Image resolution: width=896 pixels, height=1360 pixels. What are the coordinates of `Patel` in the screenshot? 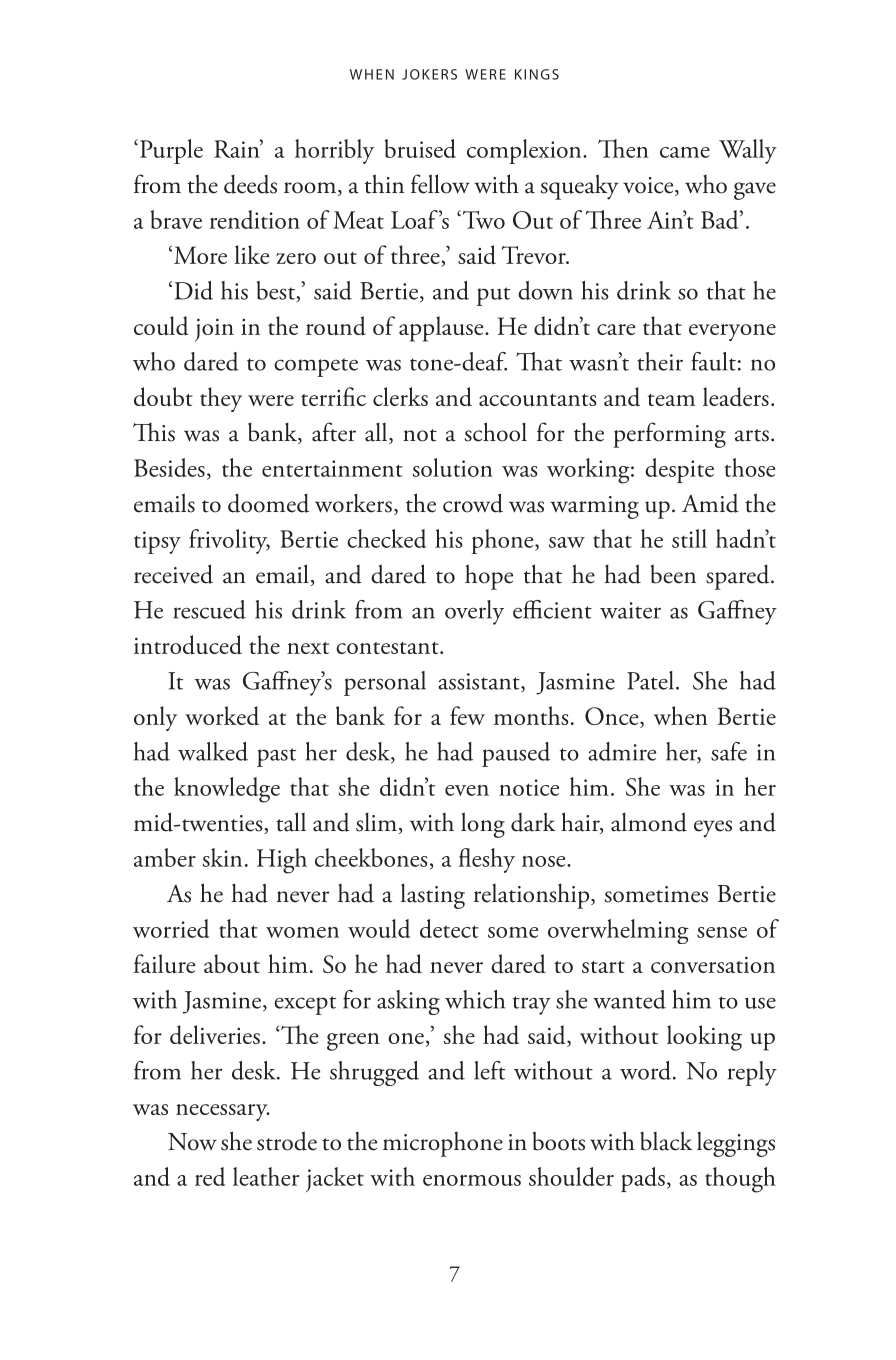 It's located at (650, 680).
